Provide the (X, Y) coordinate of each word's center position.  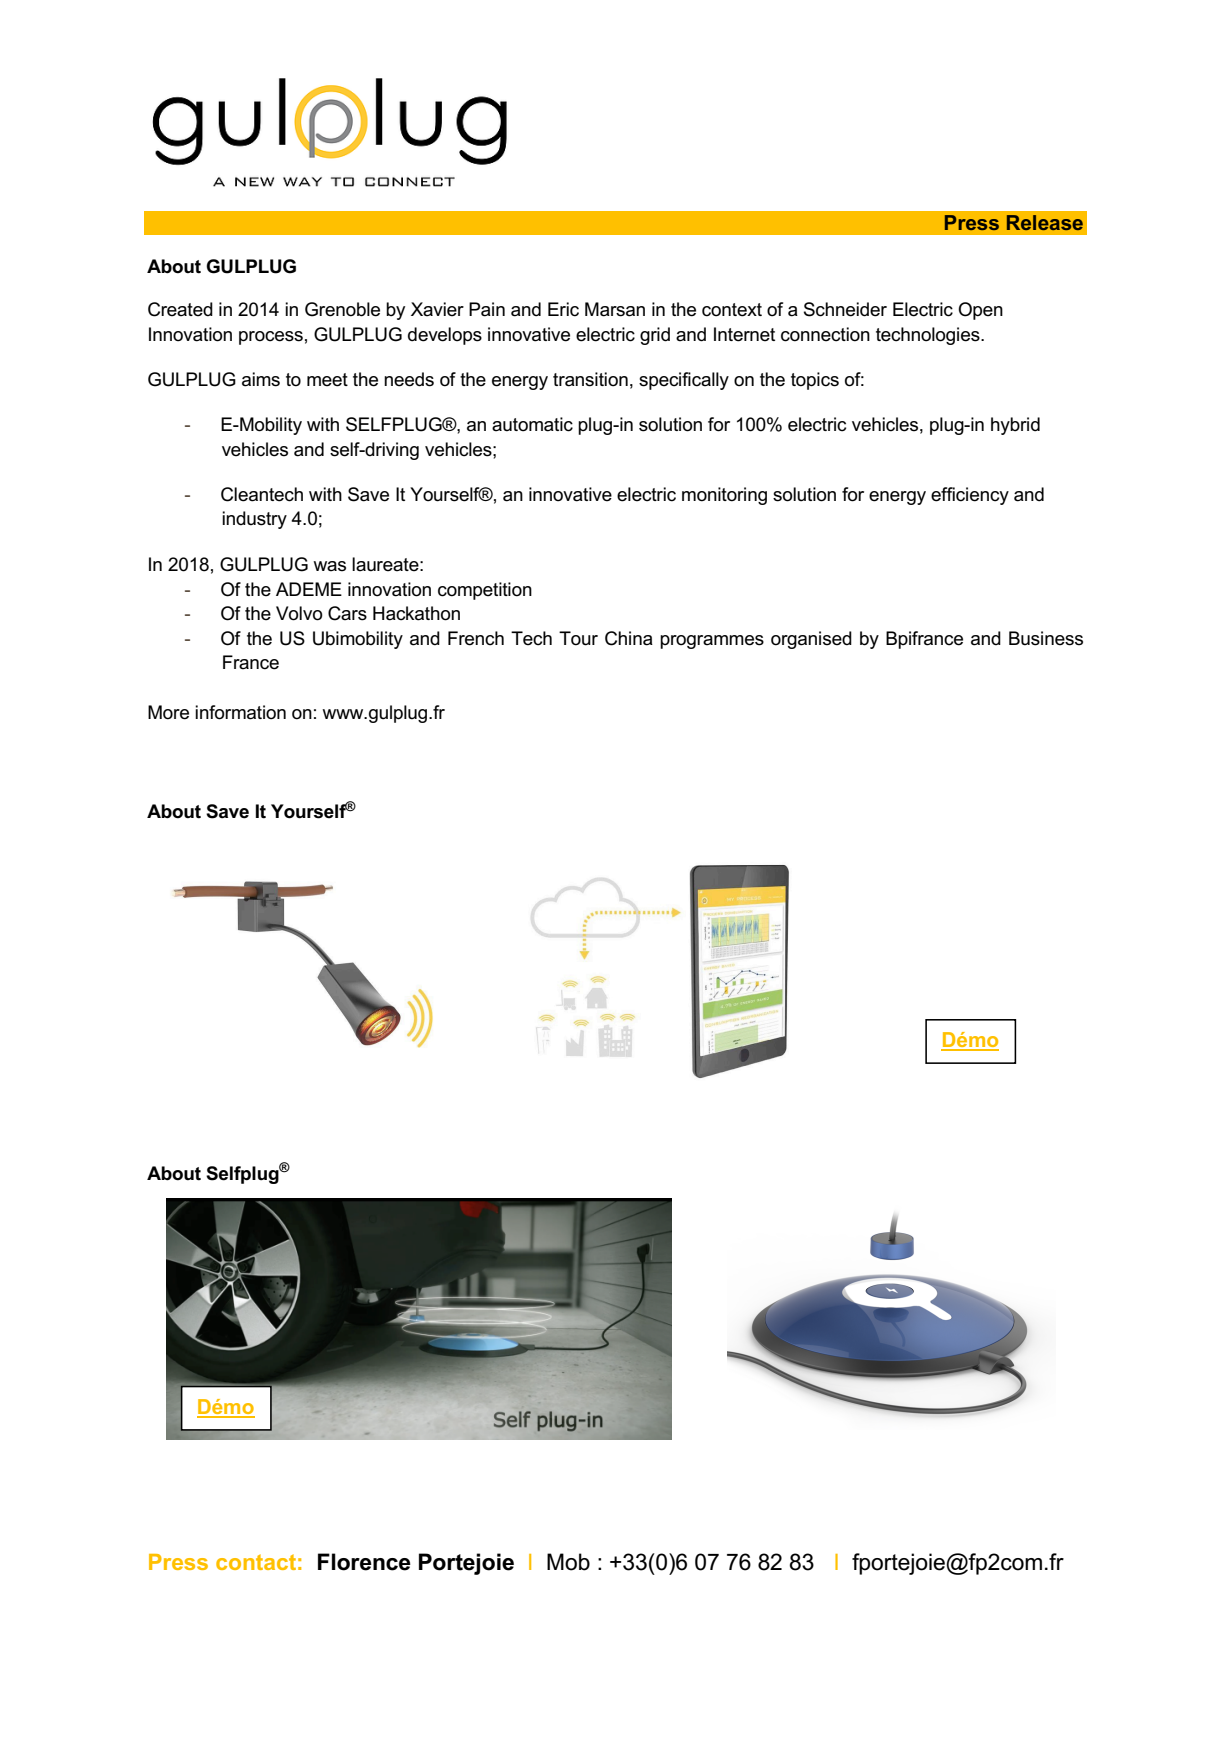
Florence (364, 1562)
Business (1046, 638)
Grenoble (342, 309)
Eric (563, 309)
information (240, 712)
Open (980, 311)
